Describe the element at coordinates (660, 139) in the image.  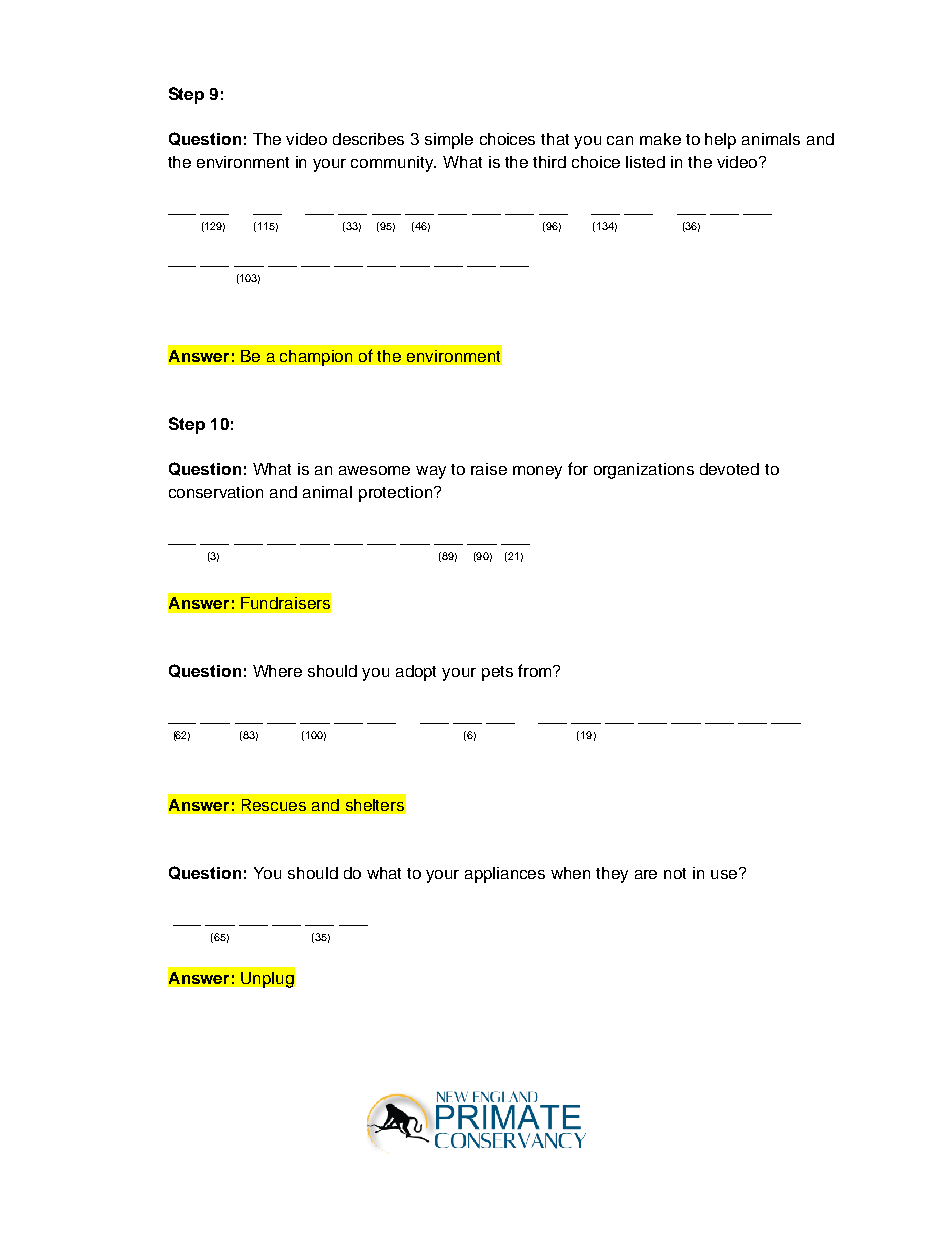
I see `make` at that location.
